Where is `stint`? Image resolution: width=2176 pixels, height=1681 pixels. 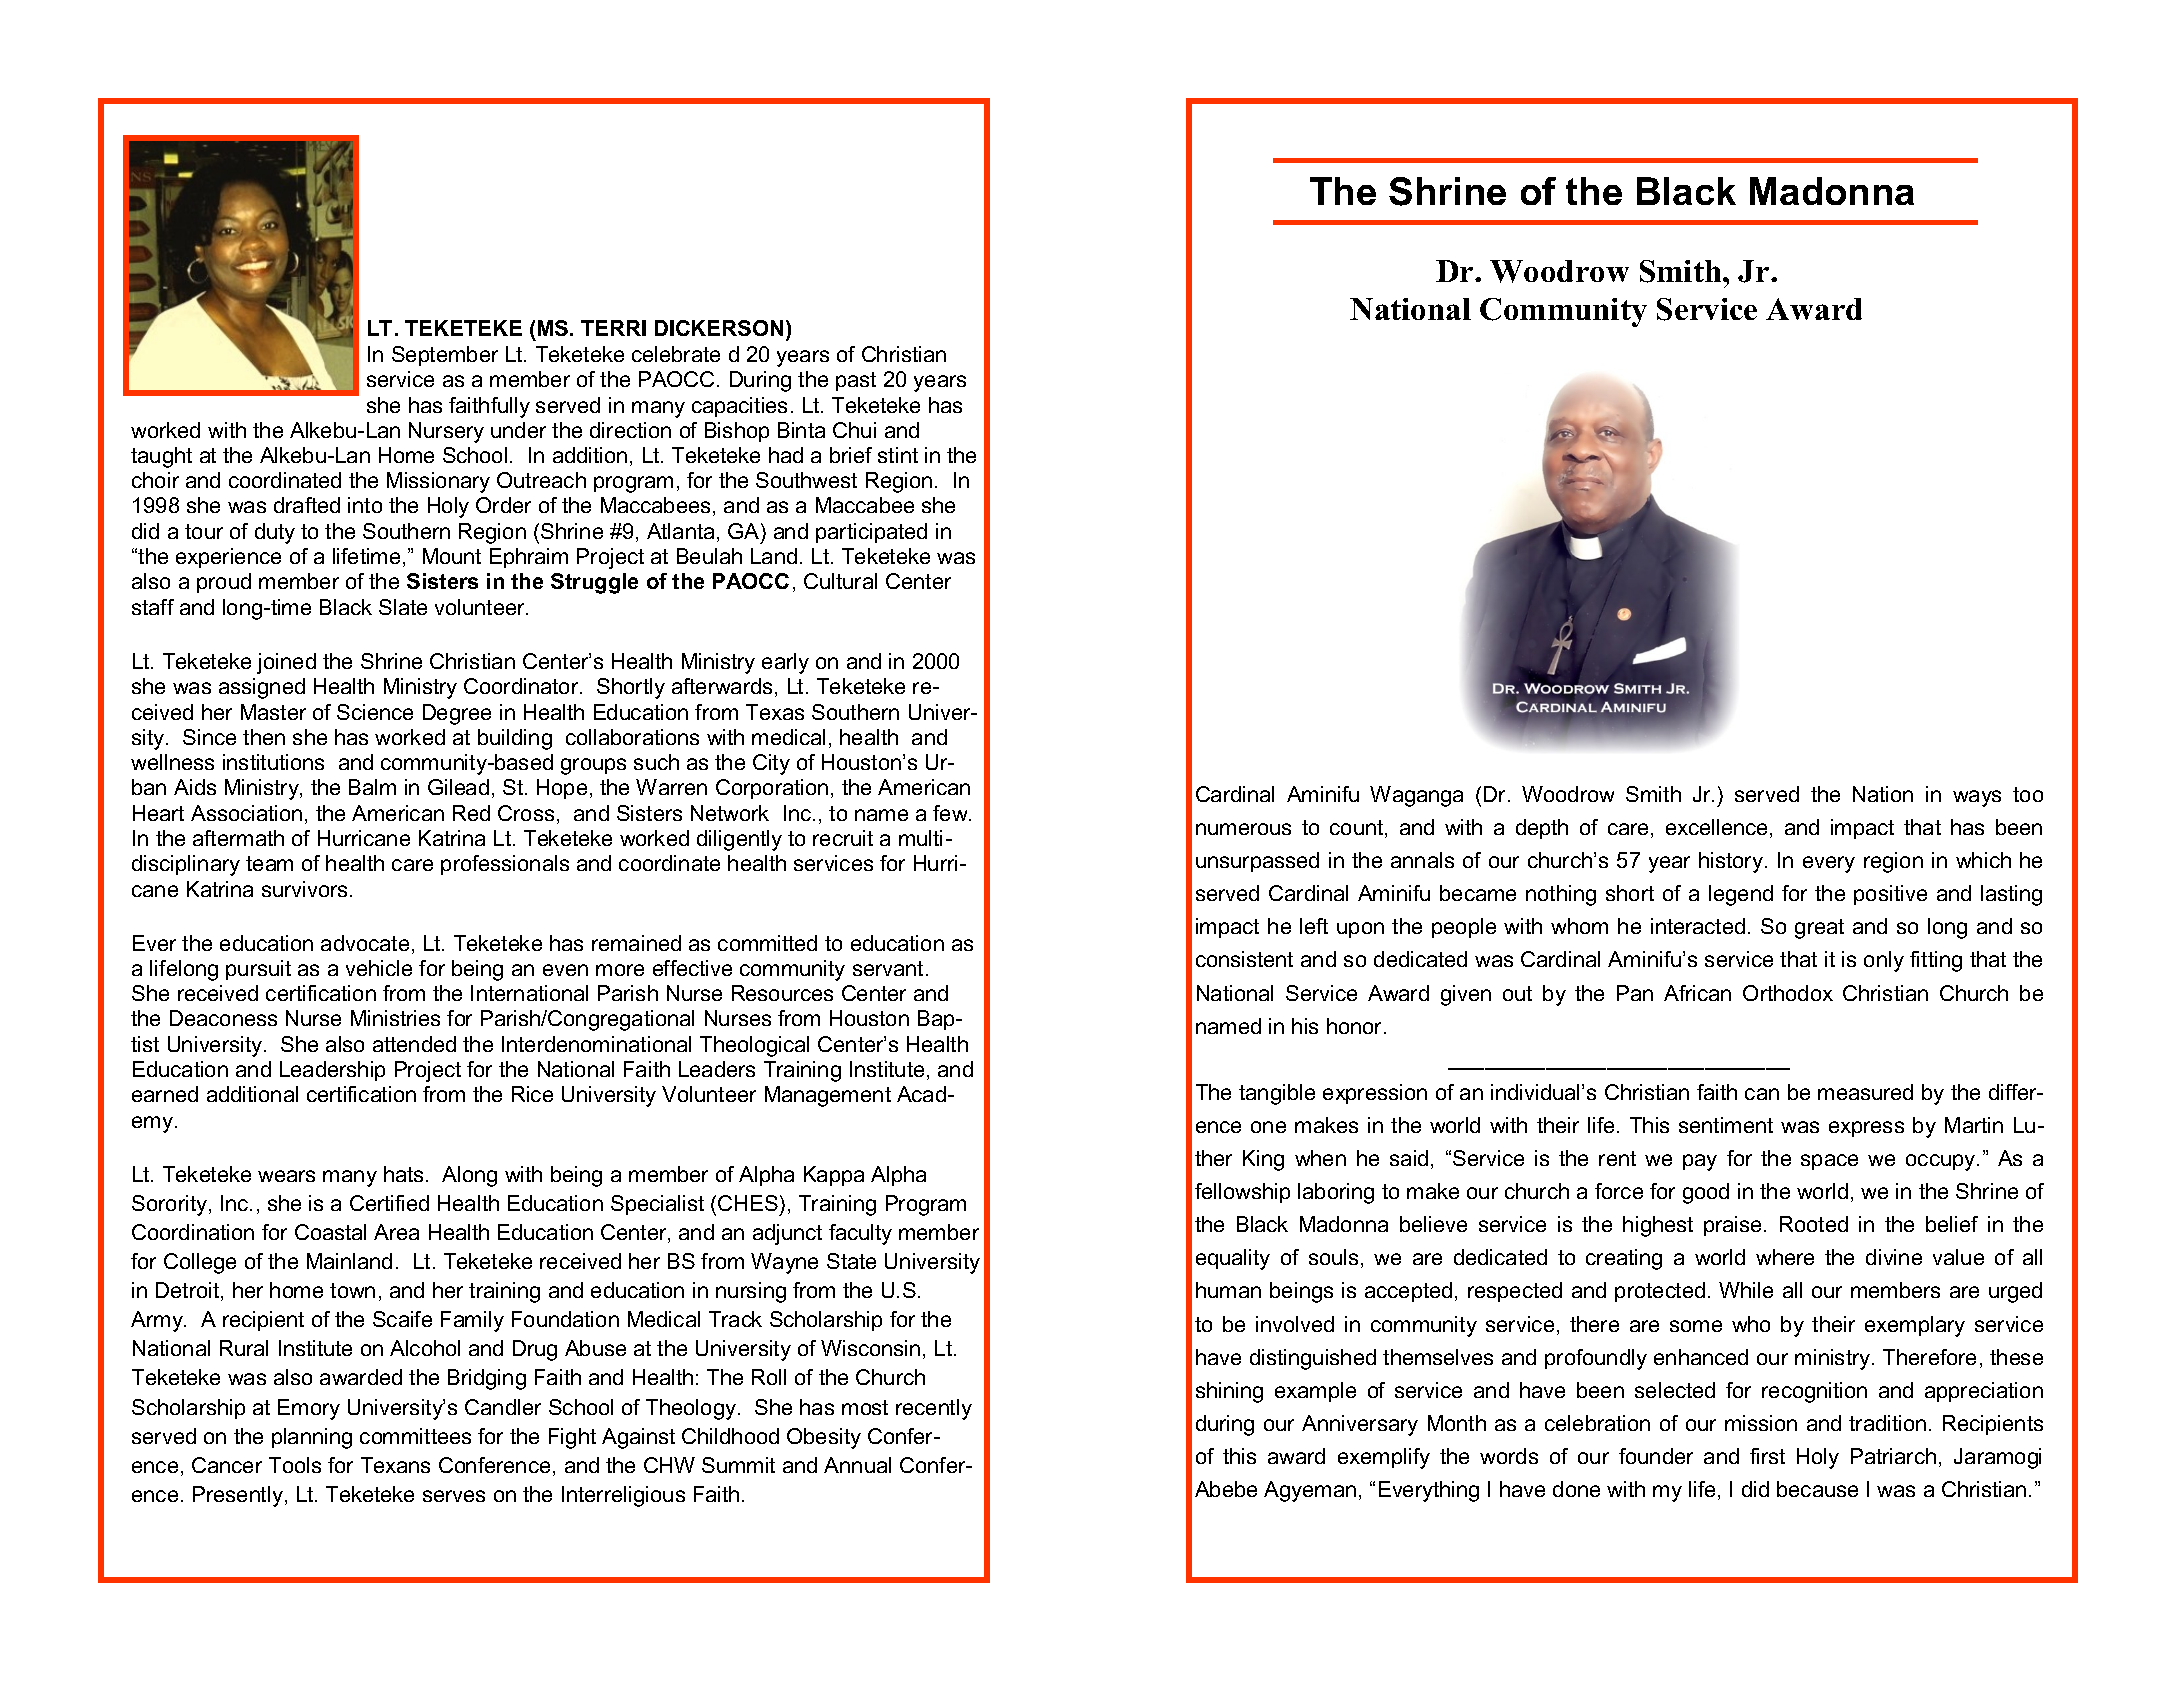
stint is located at coordinates (898, 455).
